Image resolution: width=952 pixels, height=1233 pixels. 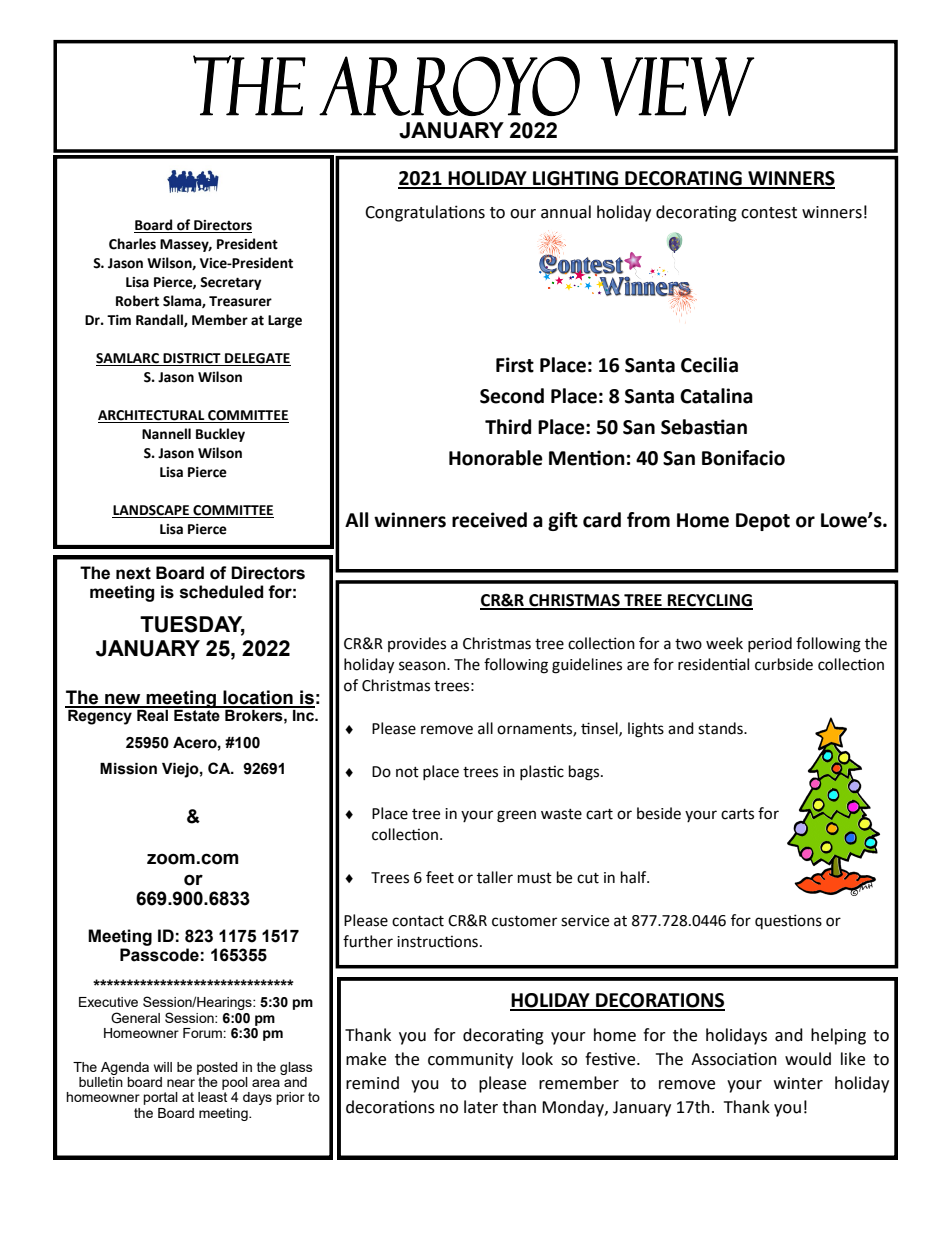 I want to click on Passcode, so click(x=159, y=955).
